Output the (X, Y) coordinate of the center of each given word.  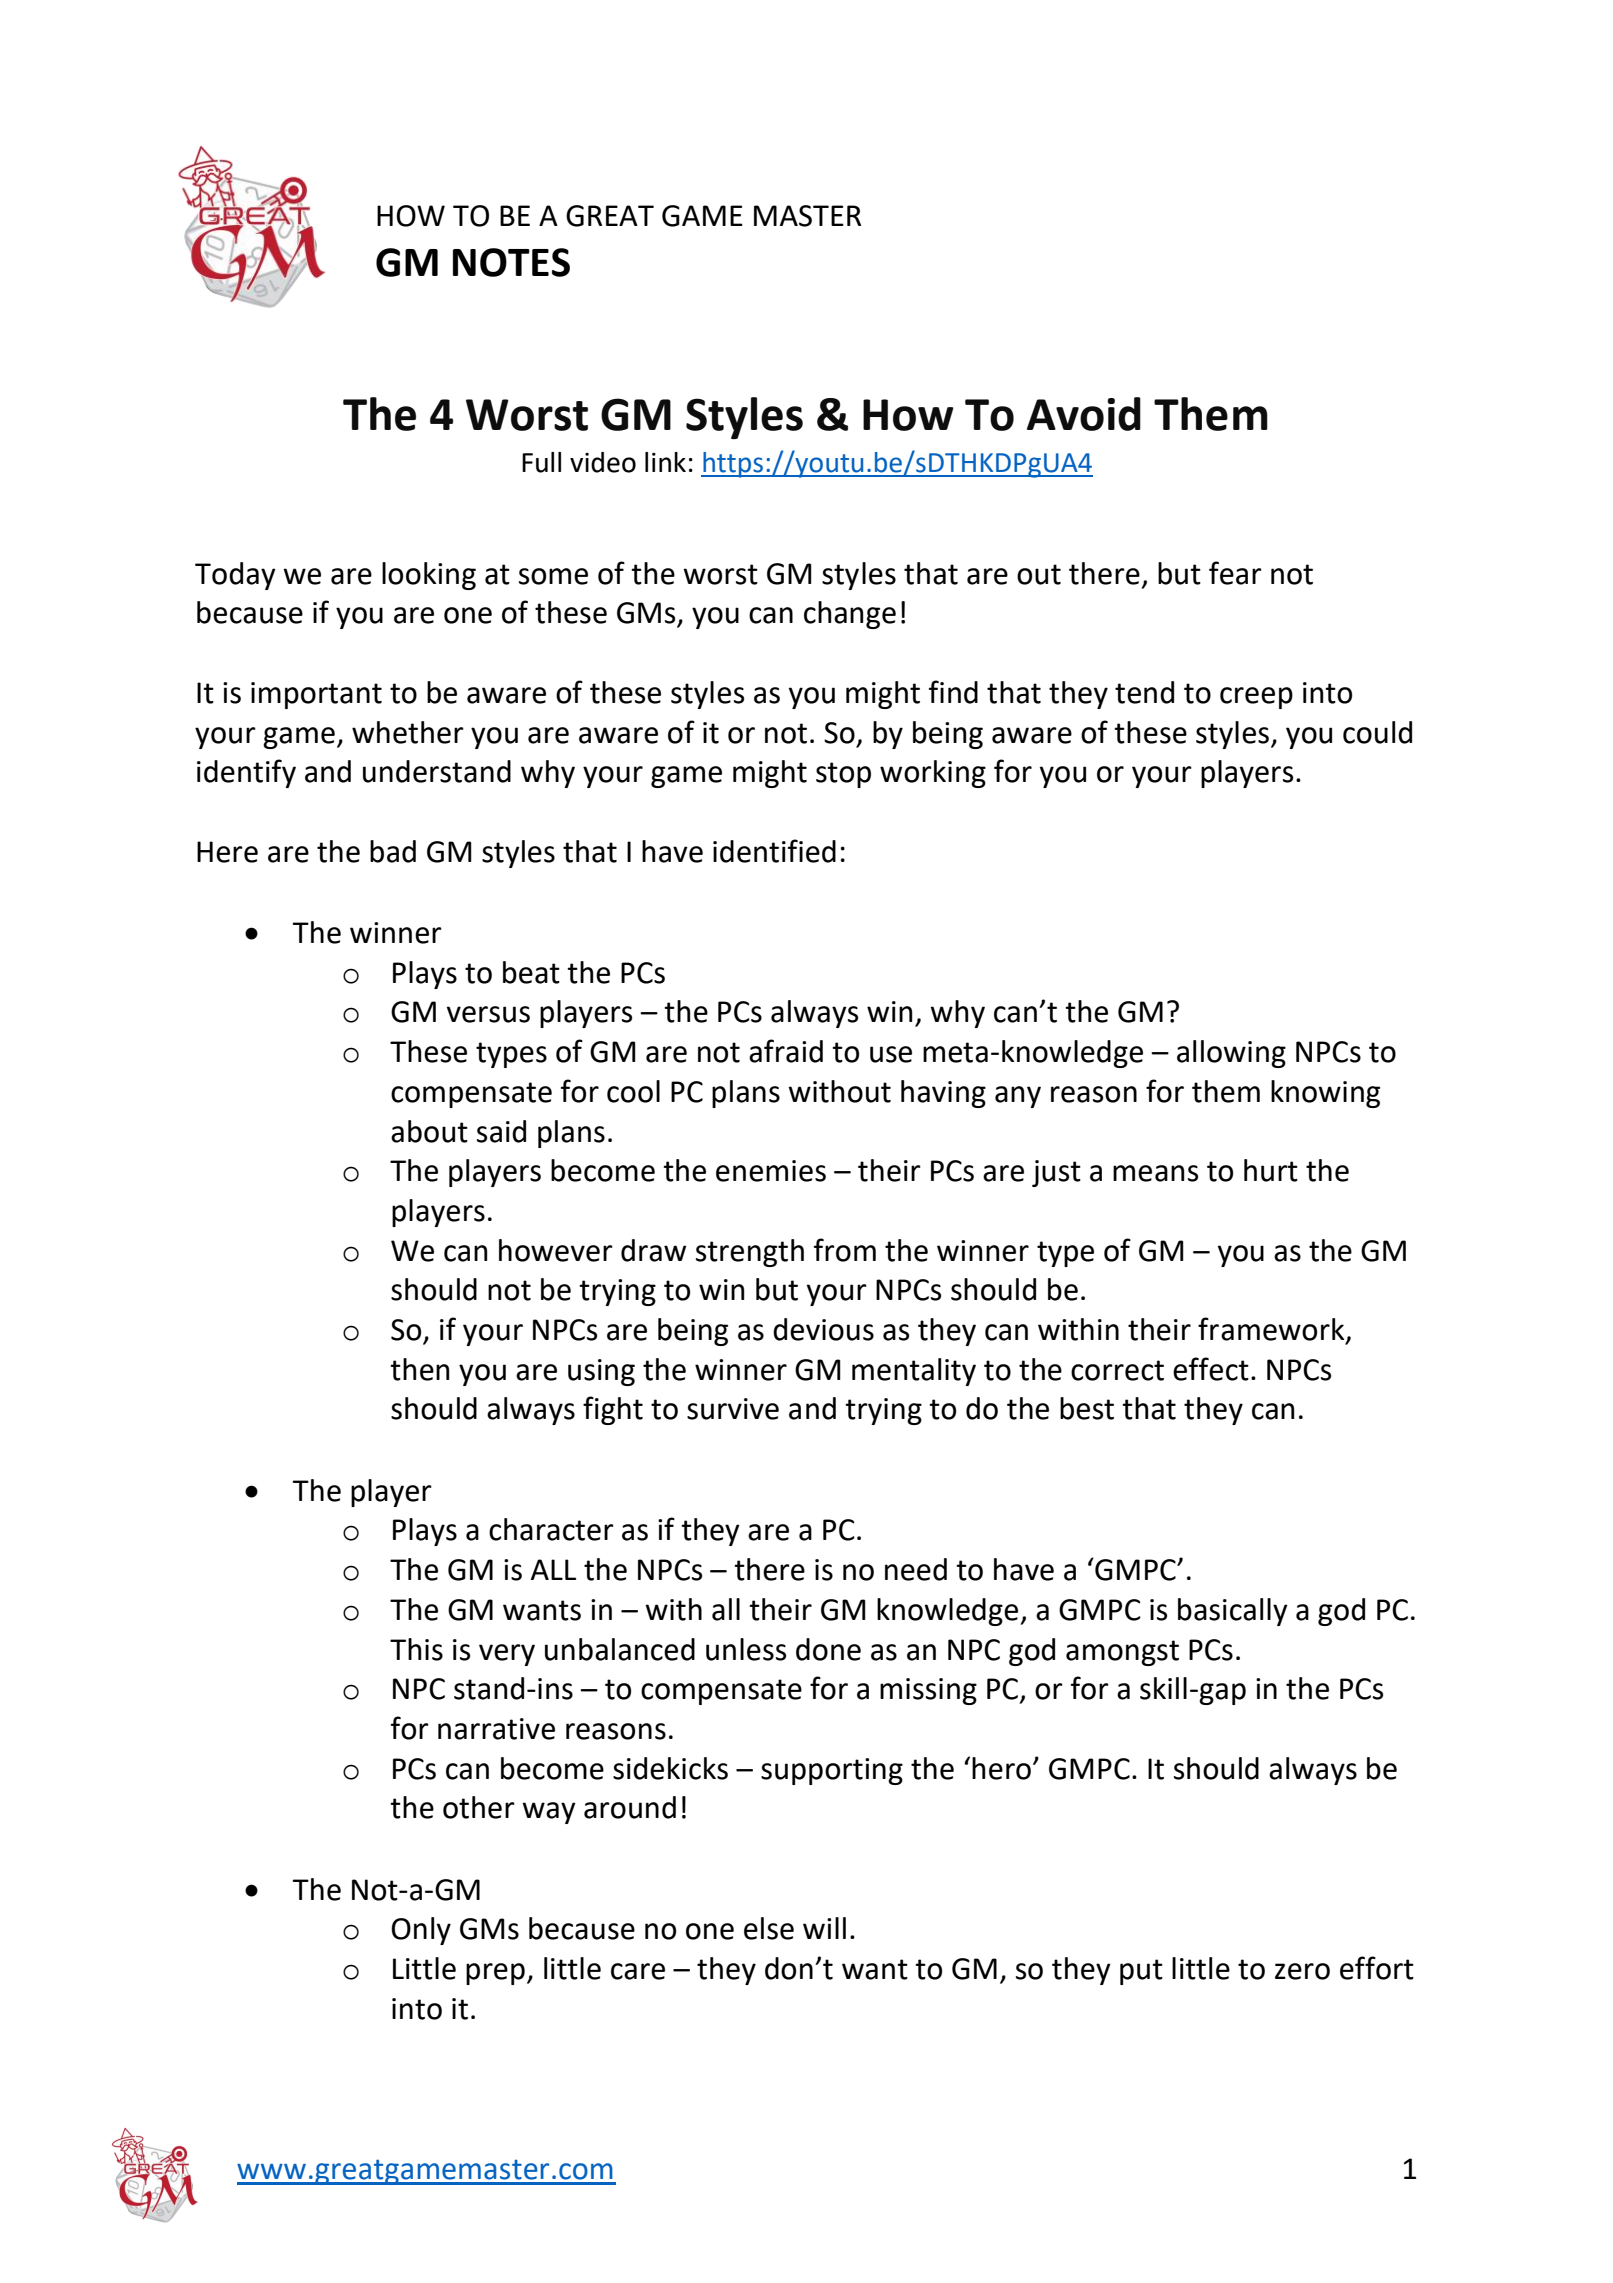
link (665, 462)
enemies (771, 1171)
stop (843, 775)
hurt (1271, 1170)
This (416, 1649)
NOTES (511, 262)
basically (1233, 1612)
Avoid (1084, 414)
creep (1256, 698)
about (429, 1131)
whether (408, 732)
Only (421, 1931)
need (916, 1569)
